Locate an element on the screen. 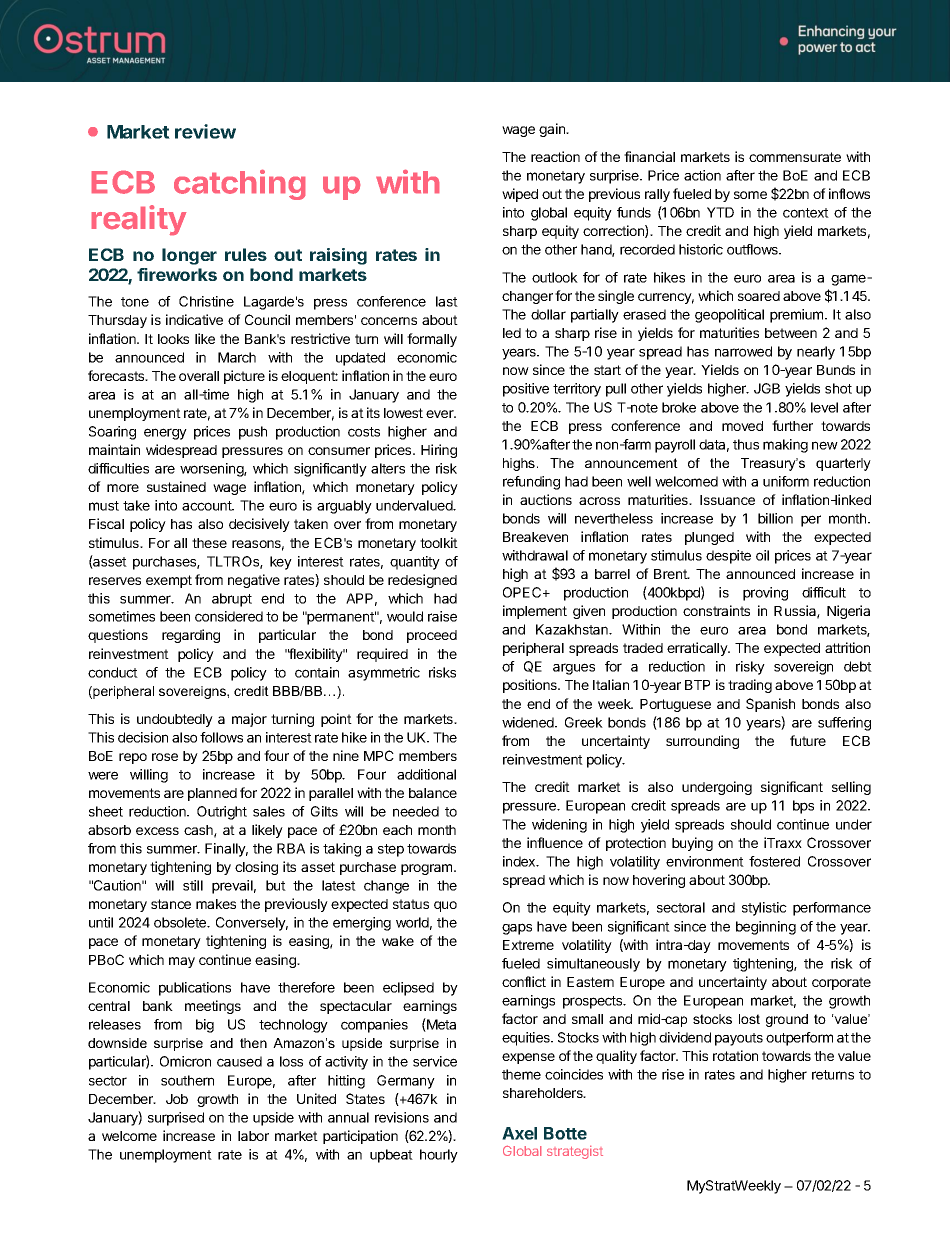 The height and width of the screenshot is (1233, 952). review is located at coordinates (205, 131).
